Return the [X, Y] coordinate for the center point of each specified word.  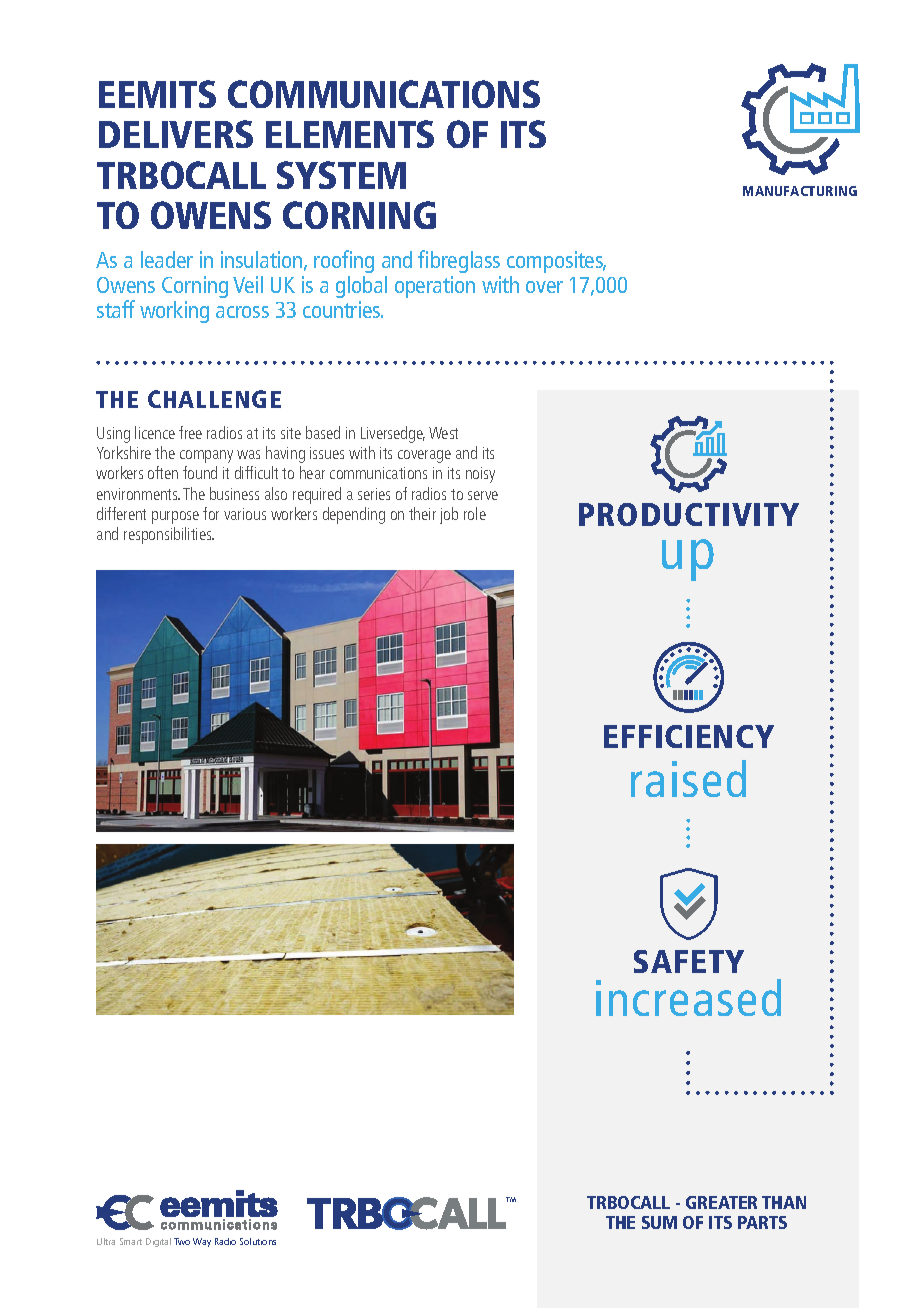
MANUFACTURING [800, 191]
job [449, 515]
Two [182, 1241]
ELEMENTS [350, 134]
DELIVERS [176, 134]
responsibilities [169, 535]
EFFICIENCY [689, 736]
